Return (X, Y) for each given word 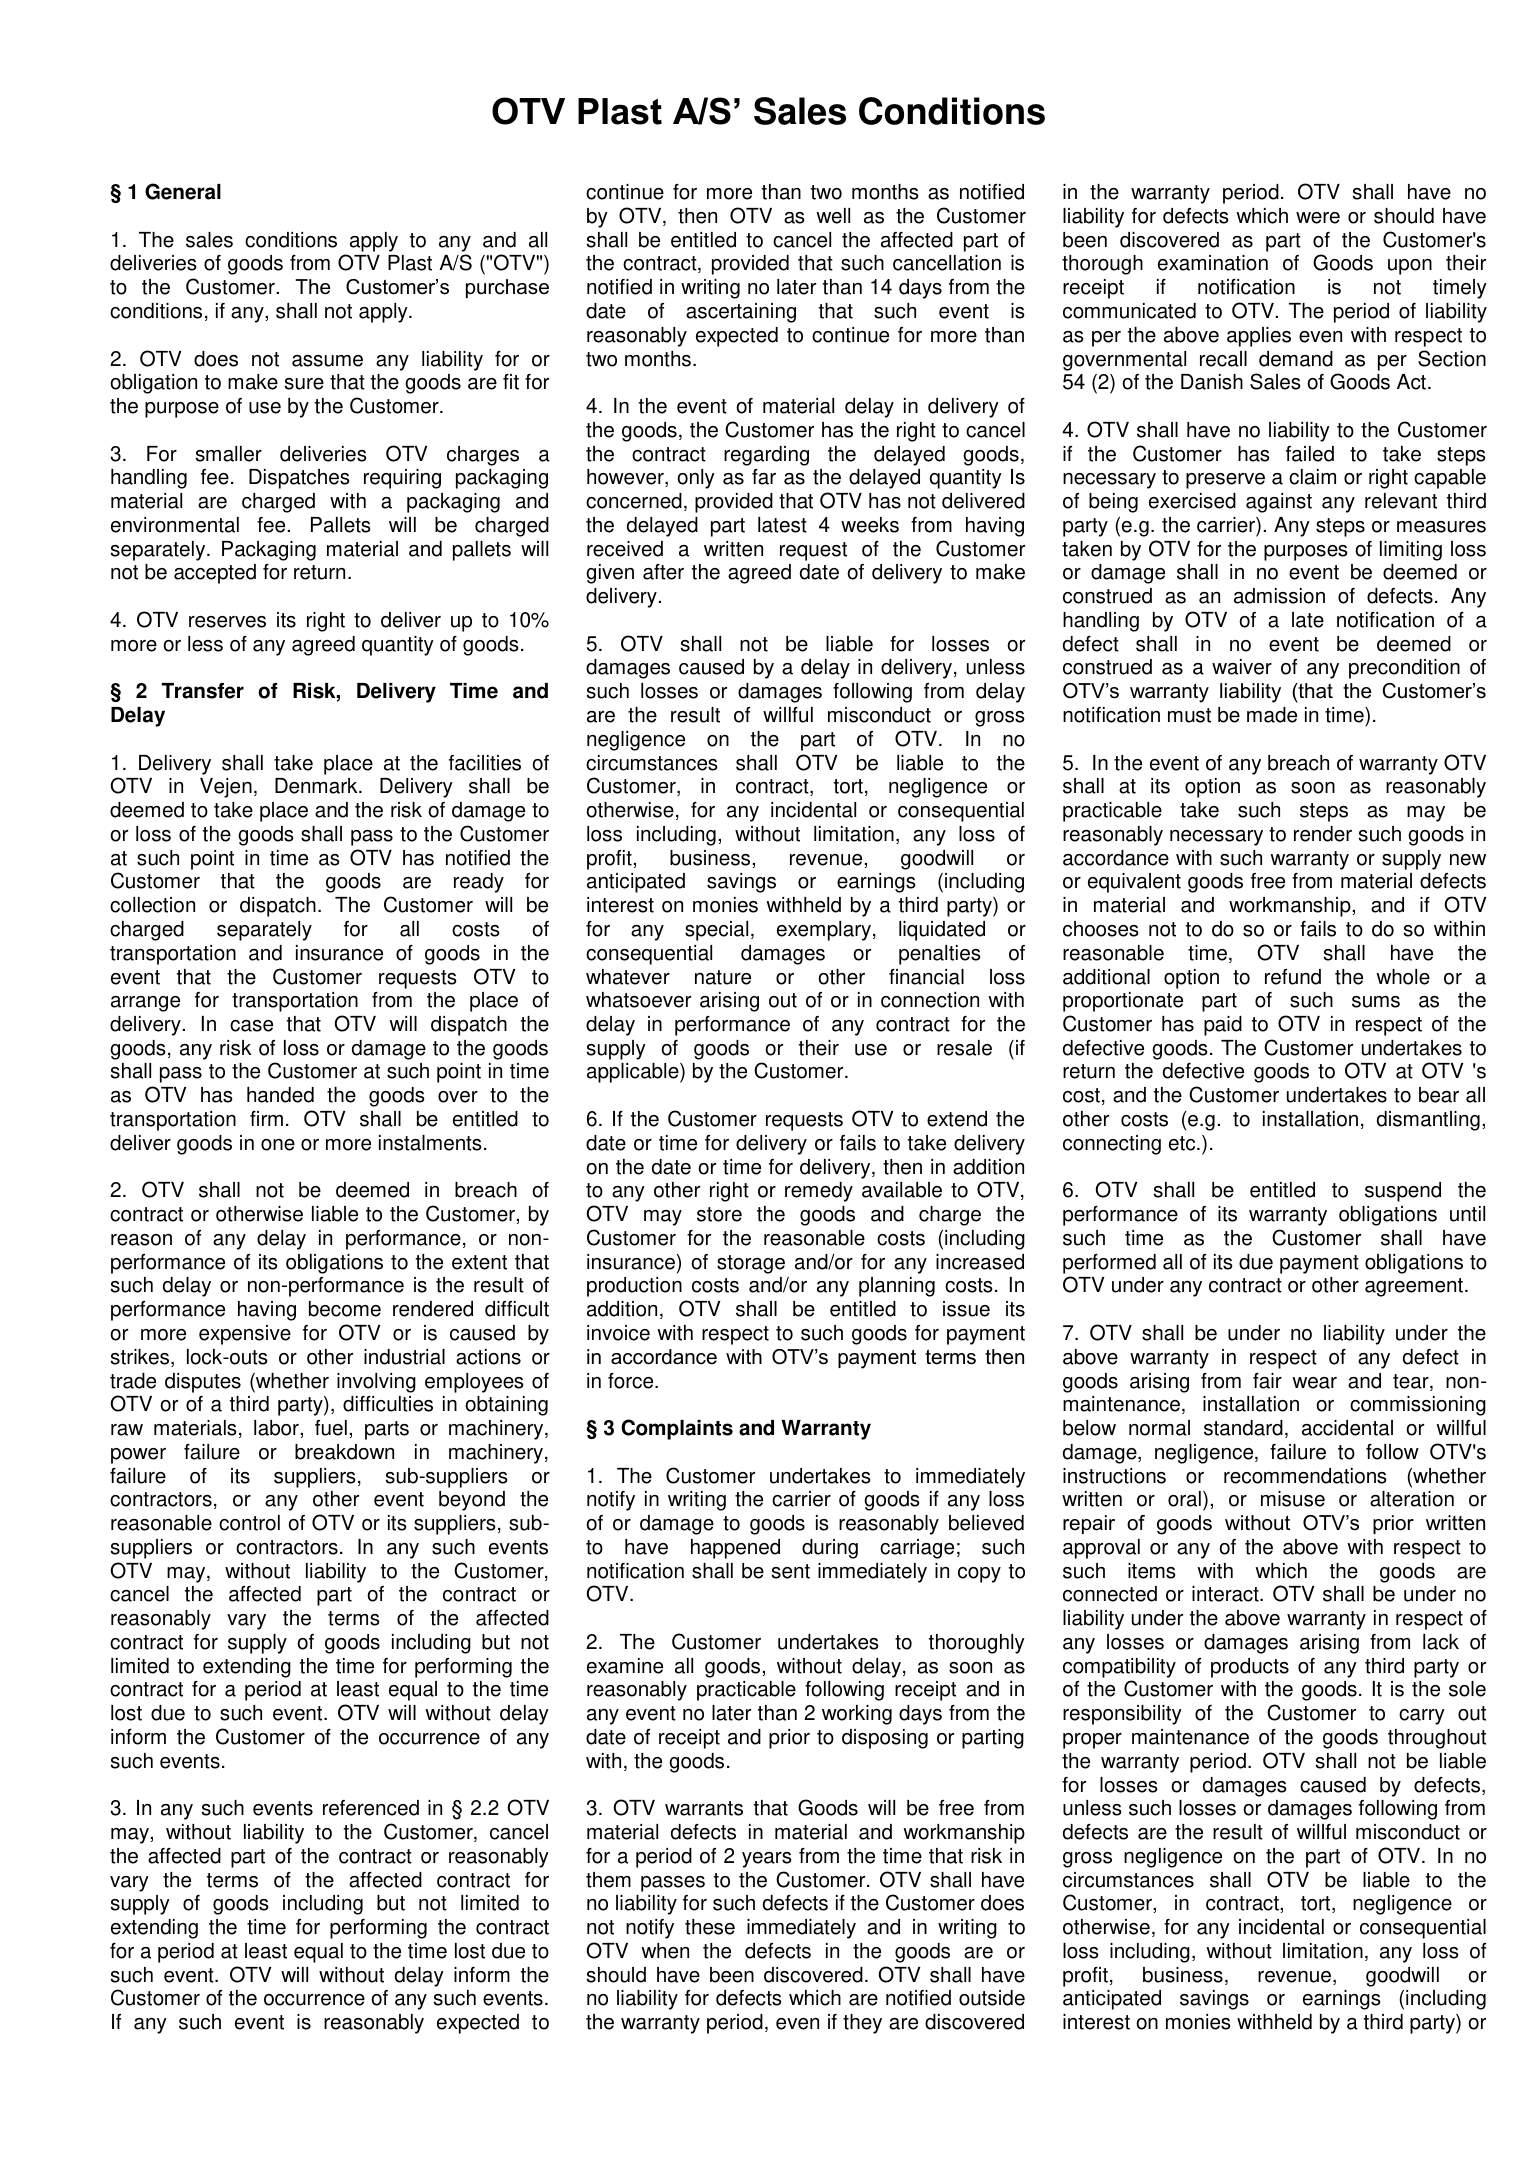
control (249, 1523)
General (183, 191)
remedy (819, 1192)
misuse (1293, 1499)
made (1272, 715)
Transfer (202, 691)
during (830, 1549)
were (1318, 218)
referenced (371, 1808)
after (663, 572)
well (833, 216)
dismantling (1428, 1121)
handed (280, 1095)
